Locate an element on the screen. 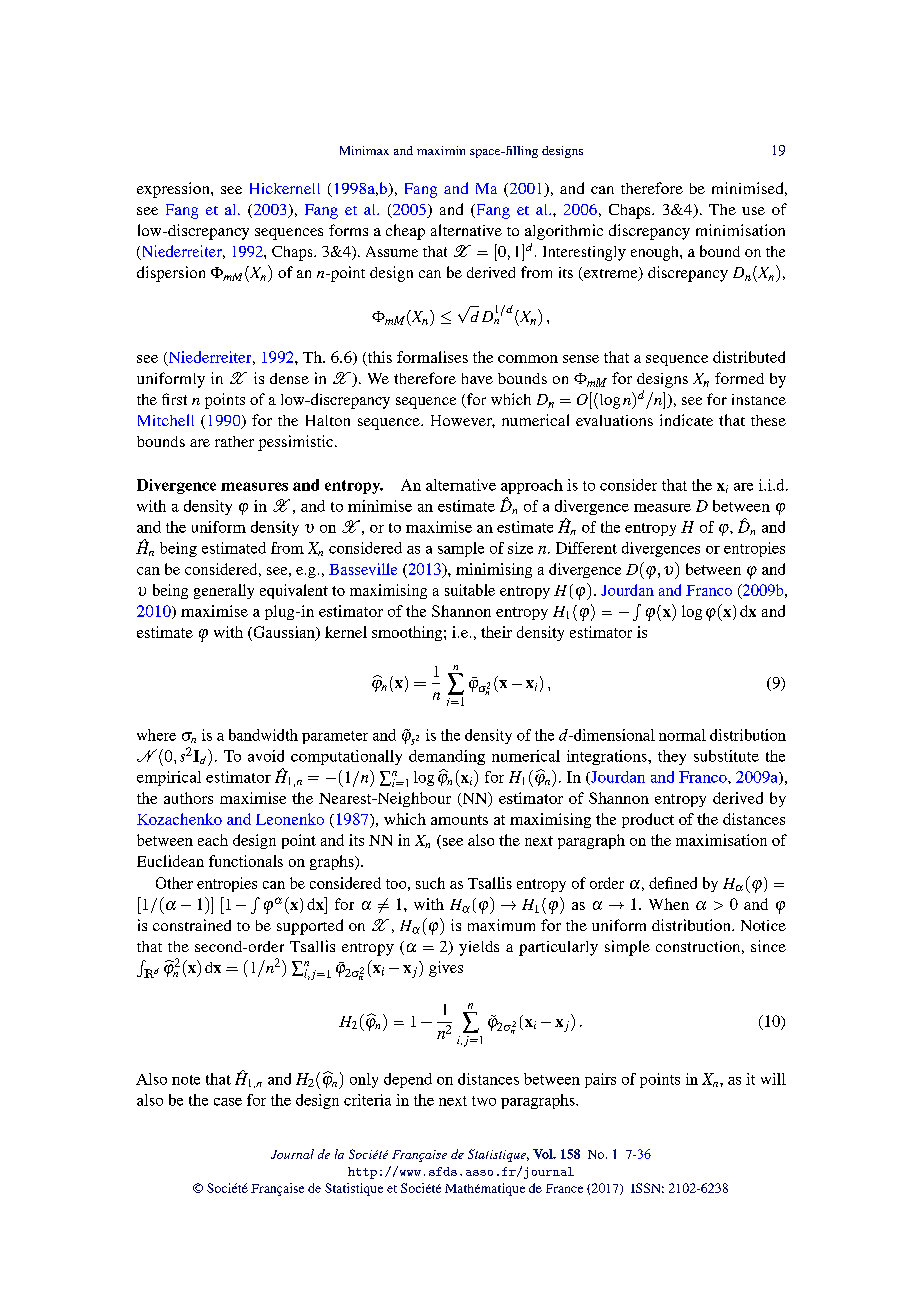  case is located at coordinates (228, 1102).
